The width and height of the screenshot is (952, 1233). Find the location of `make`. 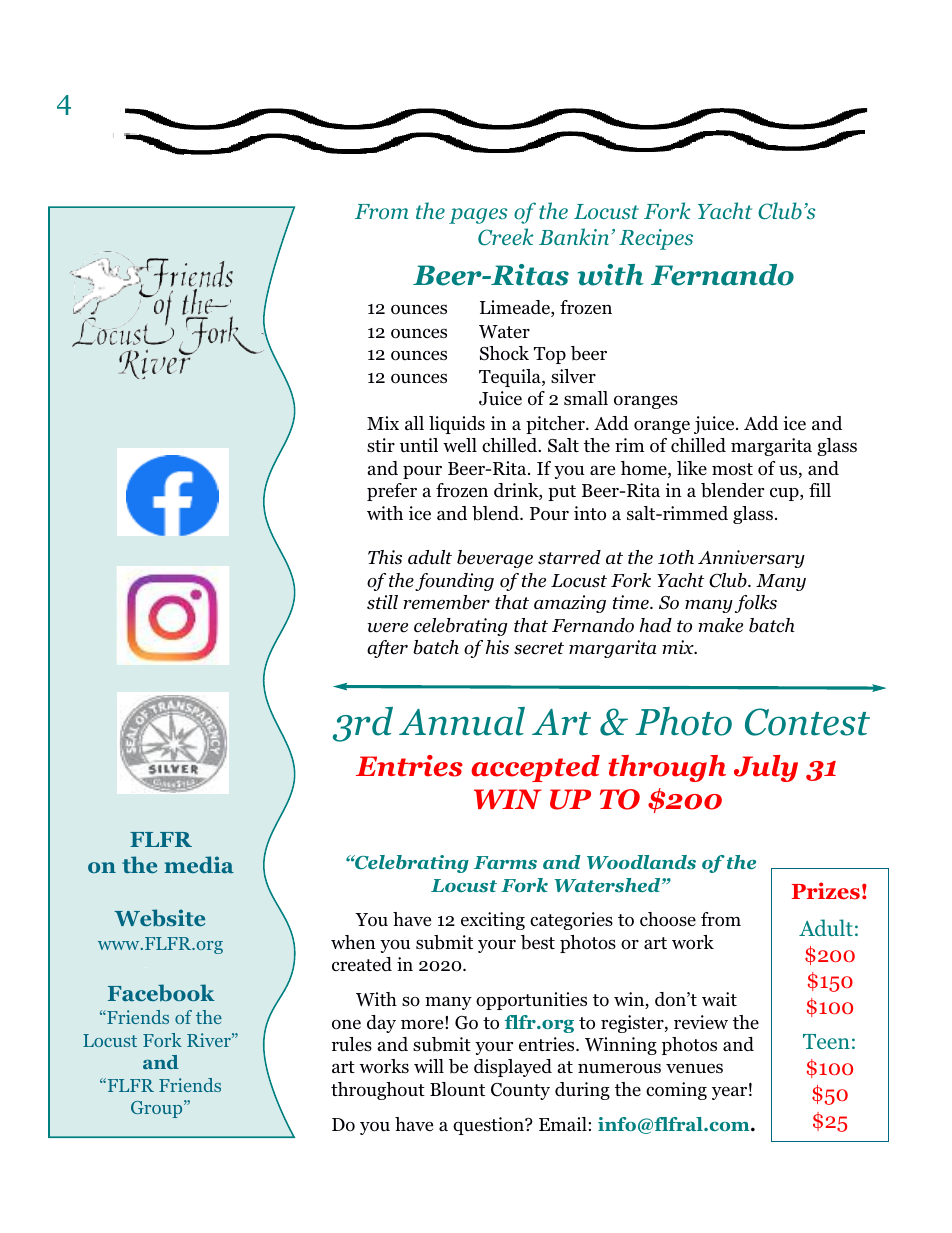

make is located at coordinates (720, 625).
